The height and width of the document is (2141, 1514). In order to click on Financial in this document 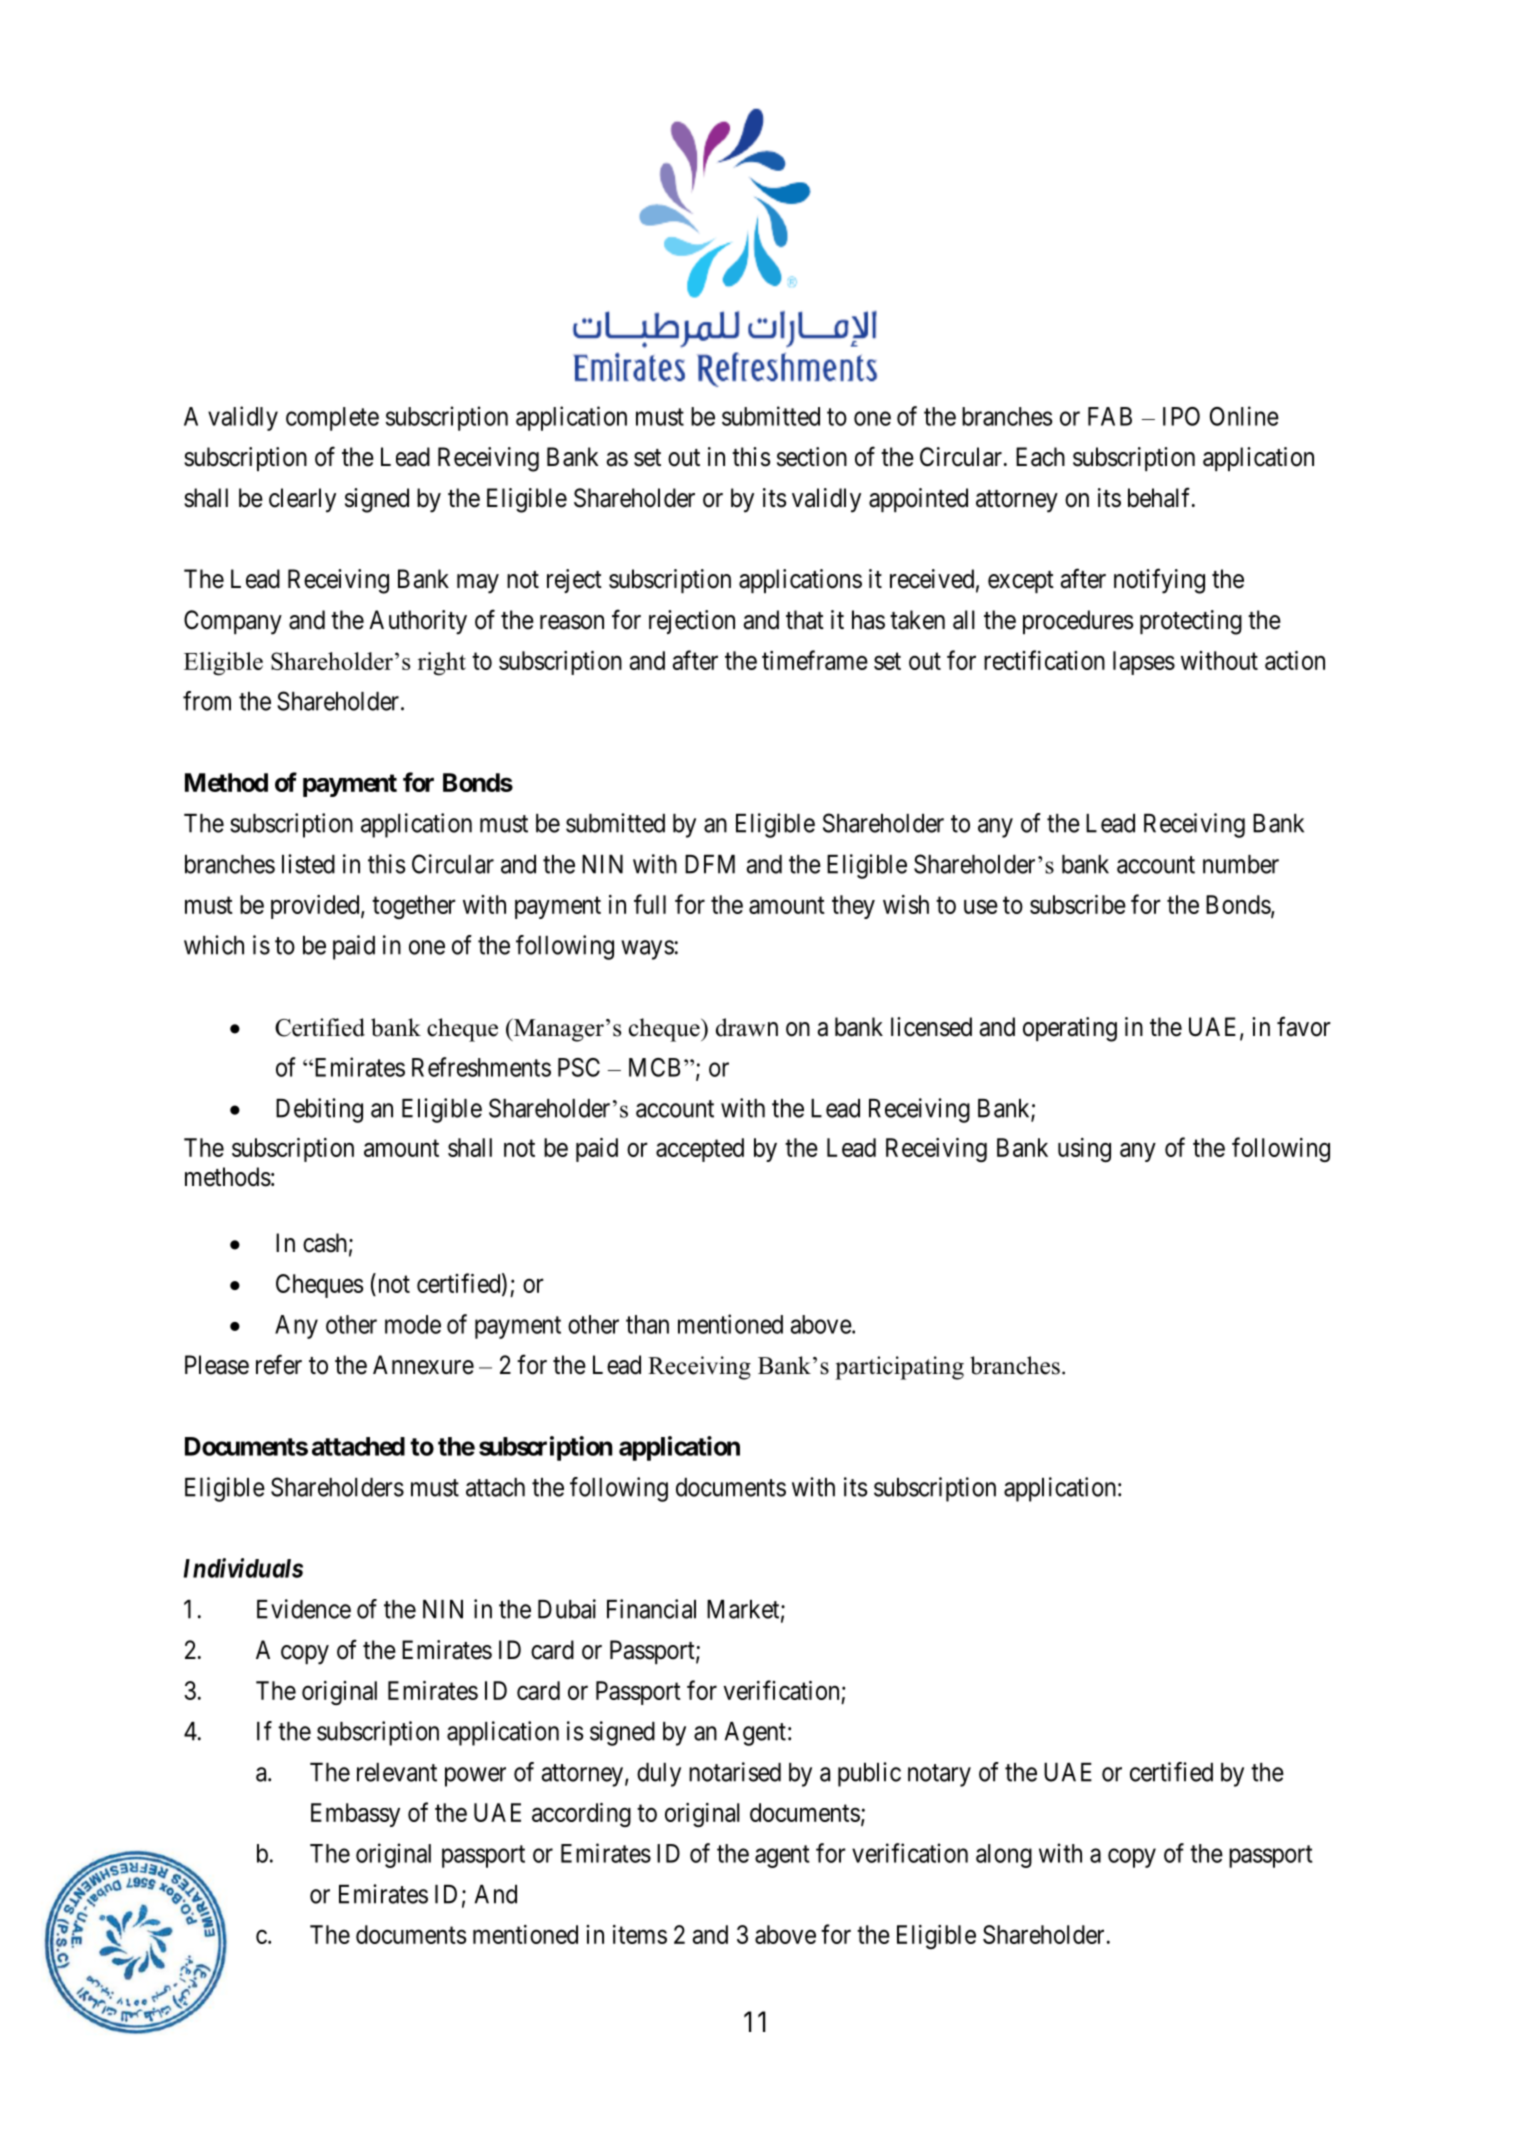, I will do `click(651, 1609)`.
